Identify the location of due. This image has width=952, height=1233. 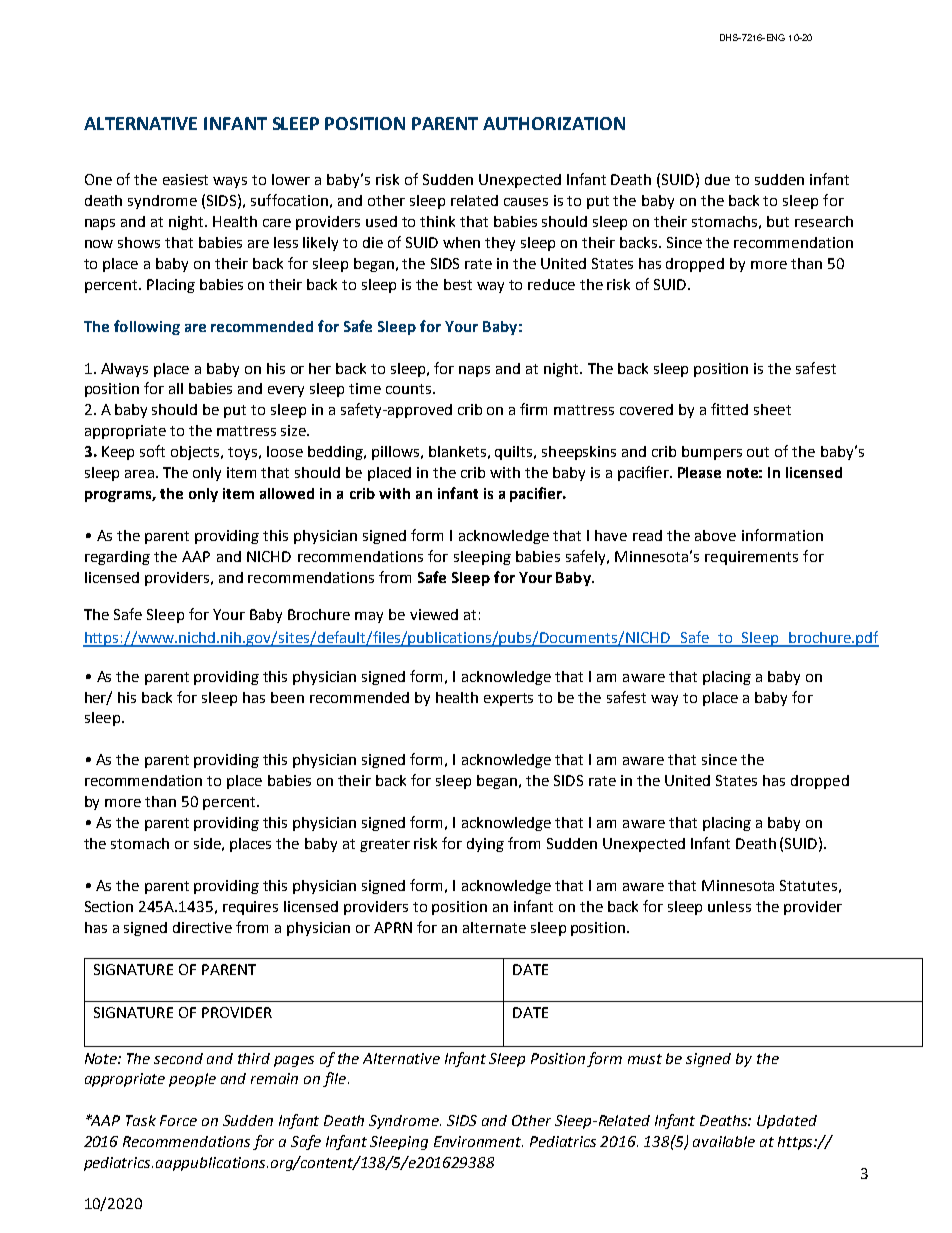
(717, 179).
